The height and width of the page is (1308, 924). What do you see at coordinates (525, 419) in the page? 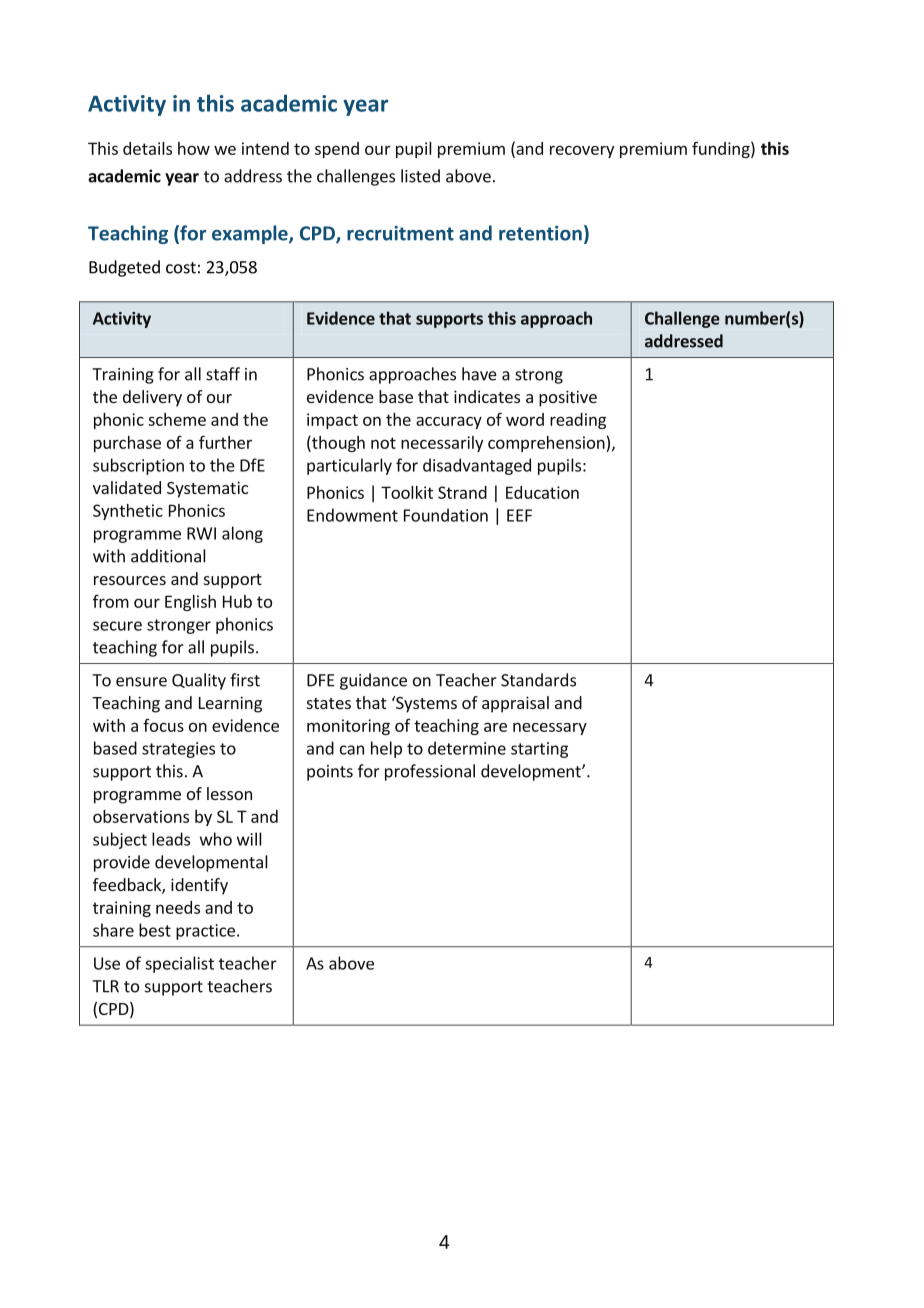
I see `word` at bounding box center [525, 419].
